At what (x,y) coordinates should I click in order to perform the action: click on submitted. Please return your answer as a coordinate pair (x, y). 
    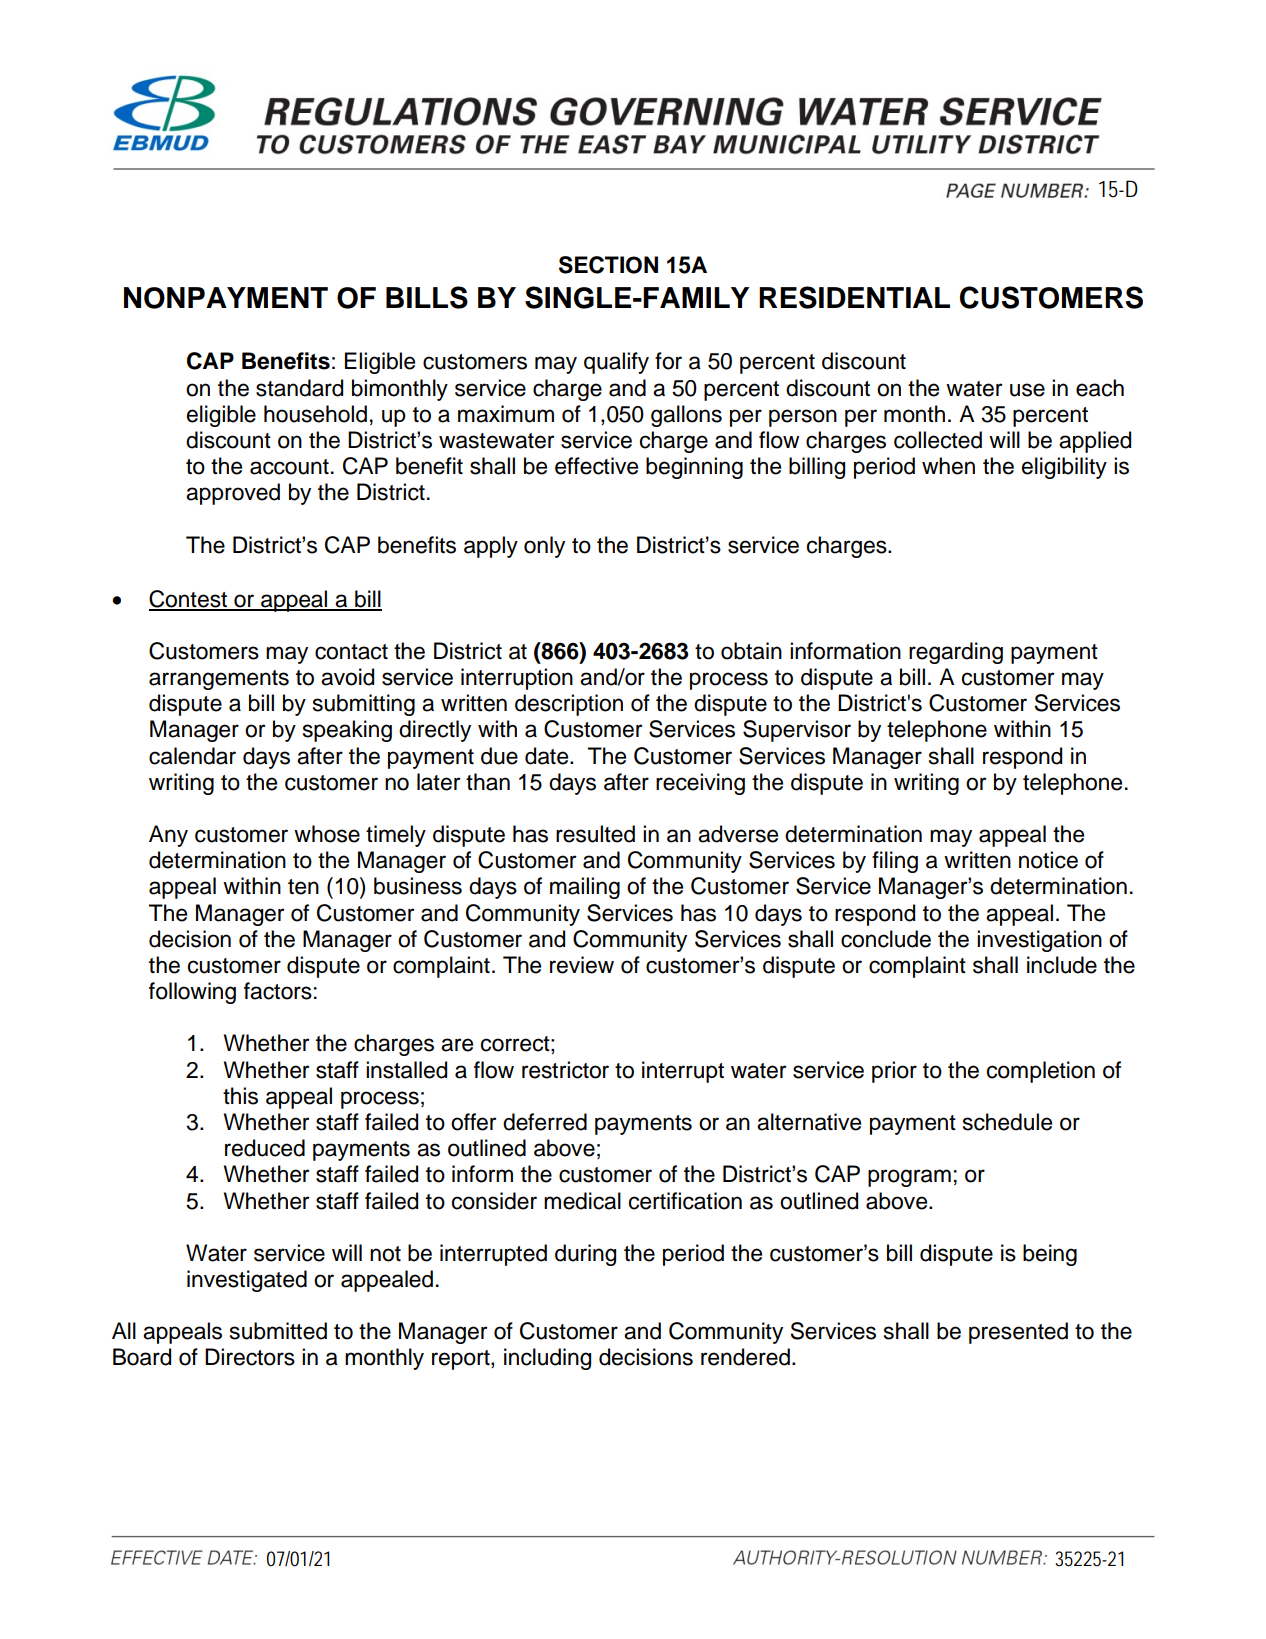
    Looking at the image, I should click on (278, 1331).
